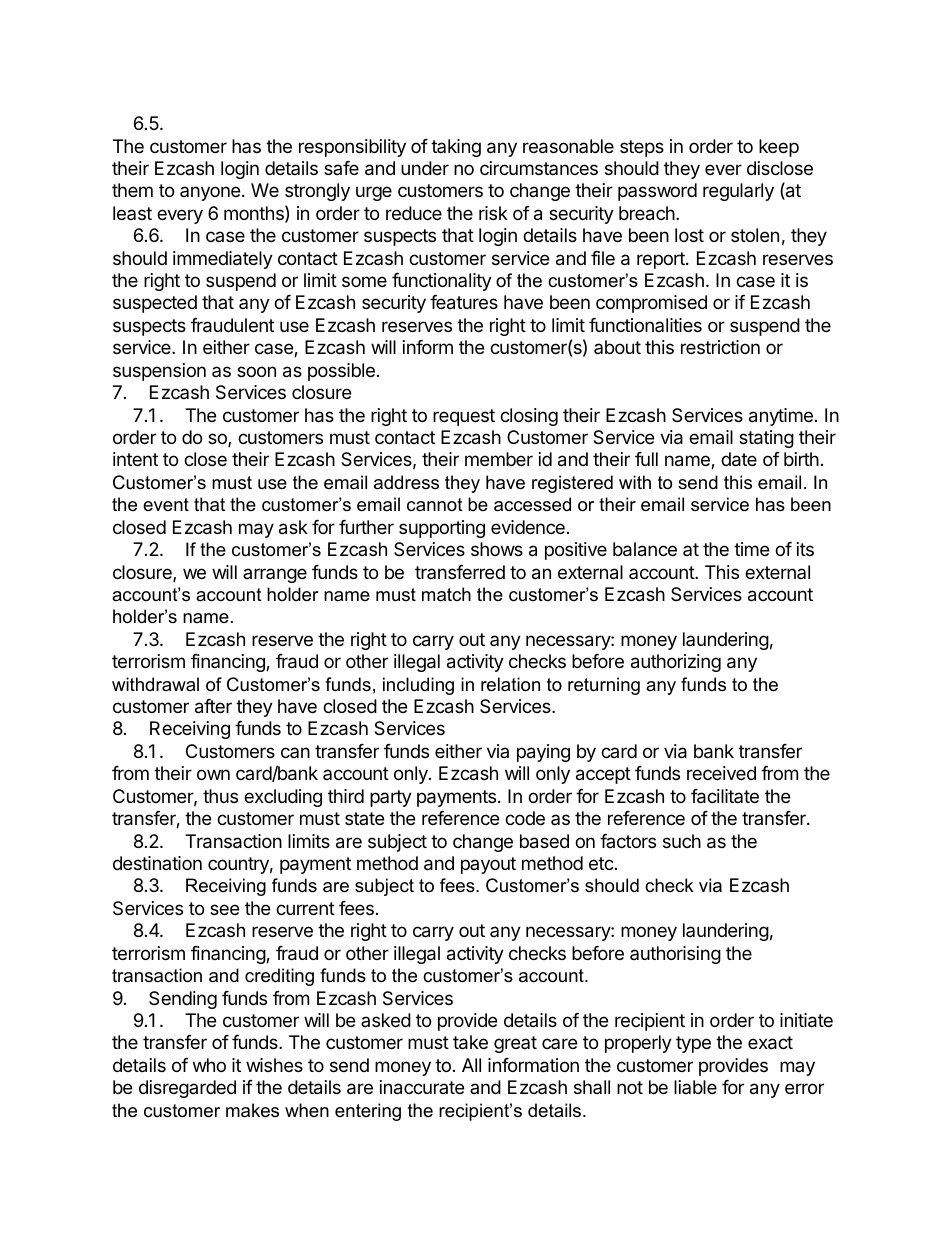  Describe the element at coordinates (676, 663) in the screenshot. I see `authorizing` at that location.
